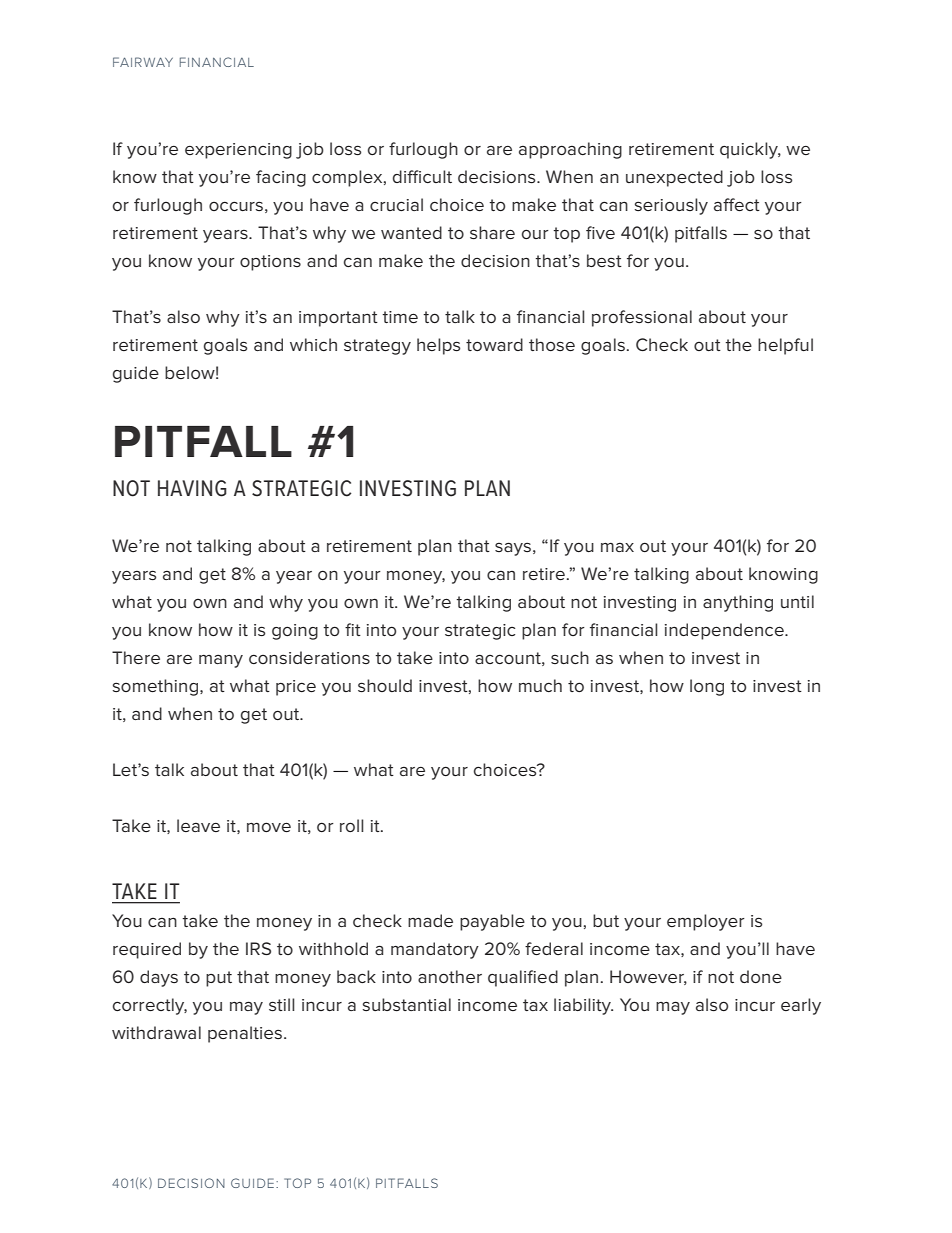 This document has width=952, height=1233. What do you see at coordinates (238, 151) in the document?
I see `experiencing` at bounding box center [238, 151].
